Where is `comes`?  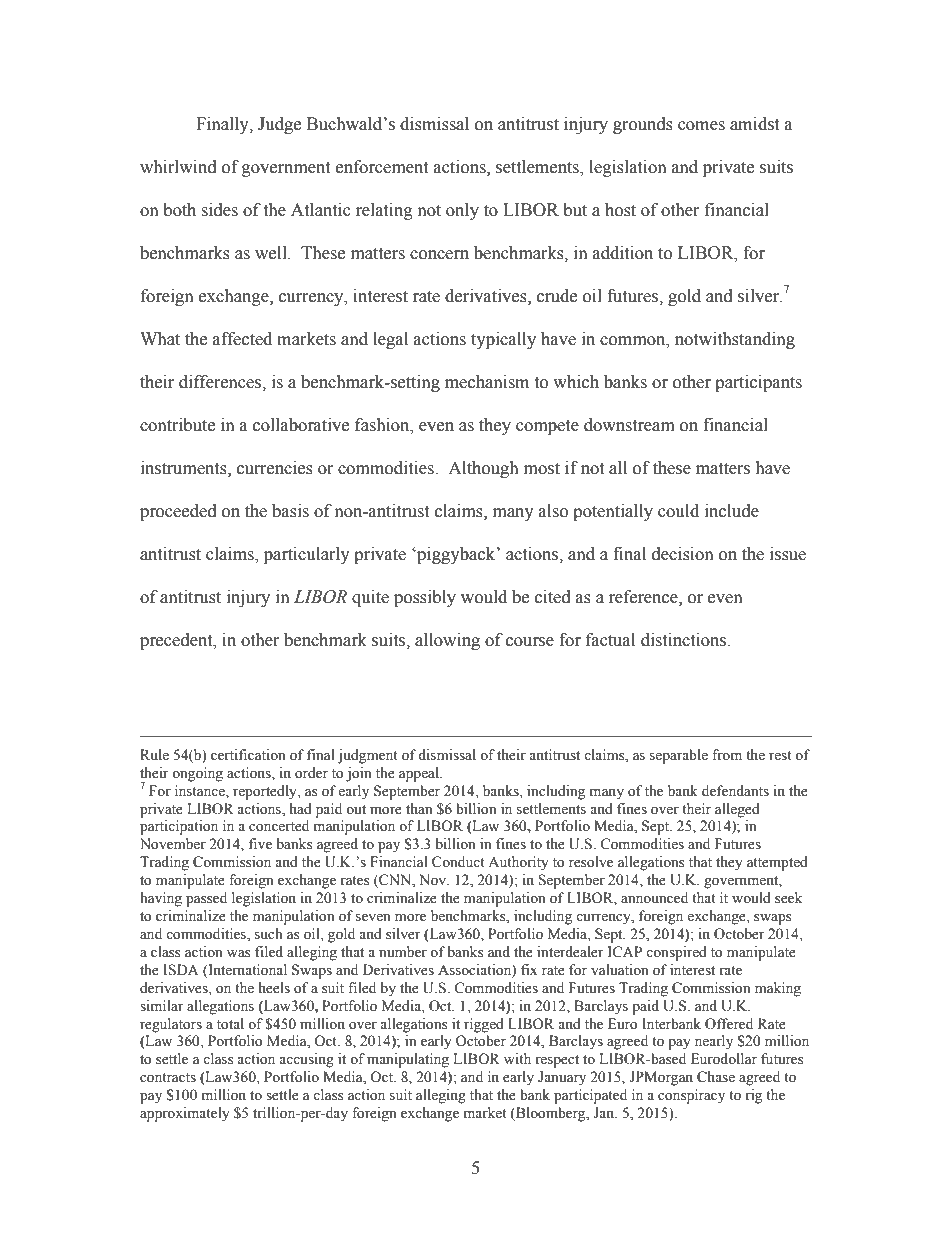
comes is located at coordinates (701, 126).
